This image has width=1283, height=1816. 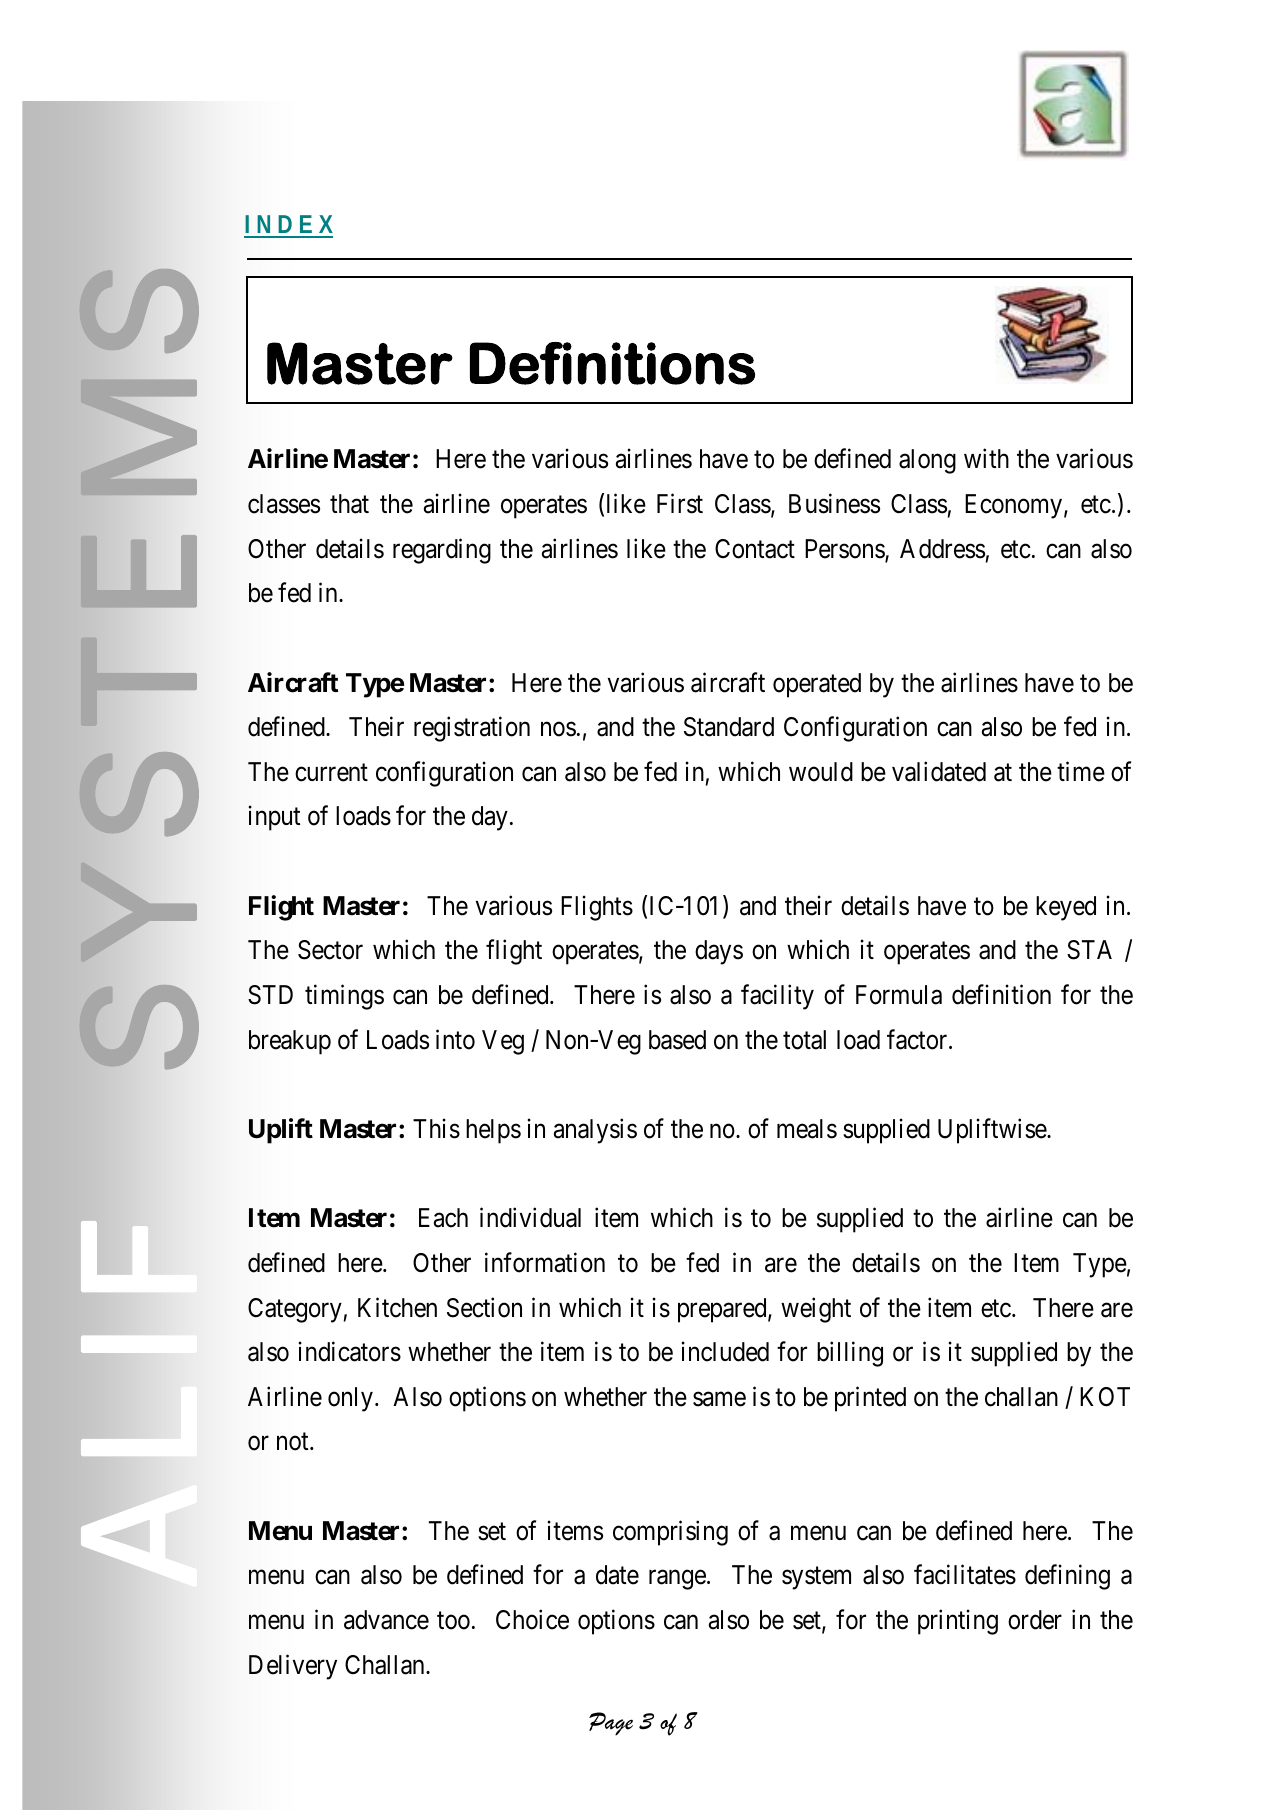 What do you see at coordinates (986, 458) in the image?
I see `with` at bounding box center [986, 458].
